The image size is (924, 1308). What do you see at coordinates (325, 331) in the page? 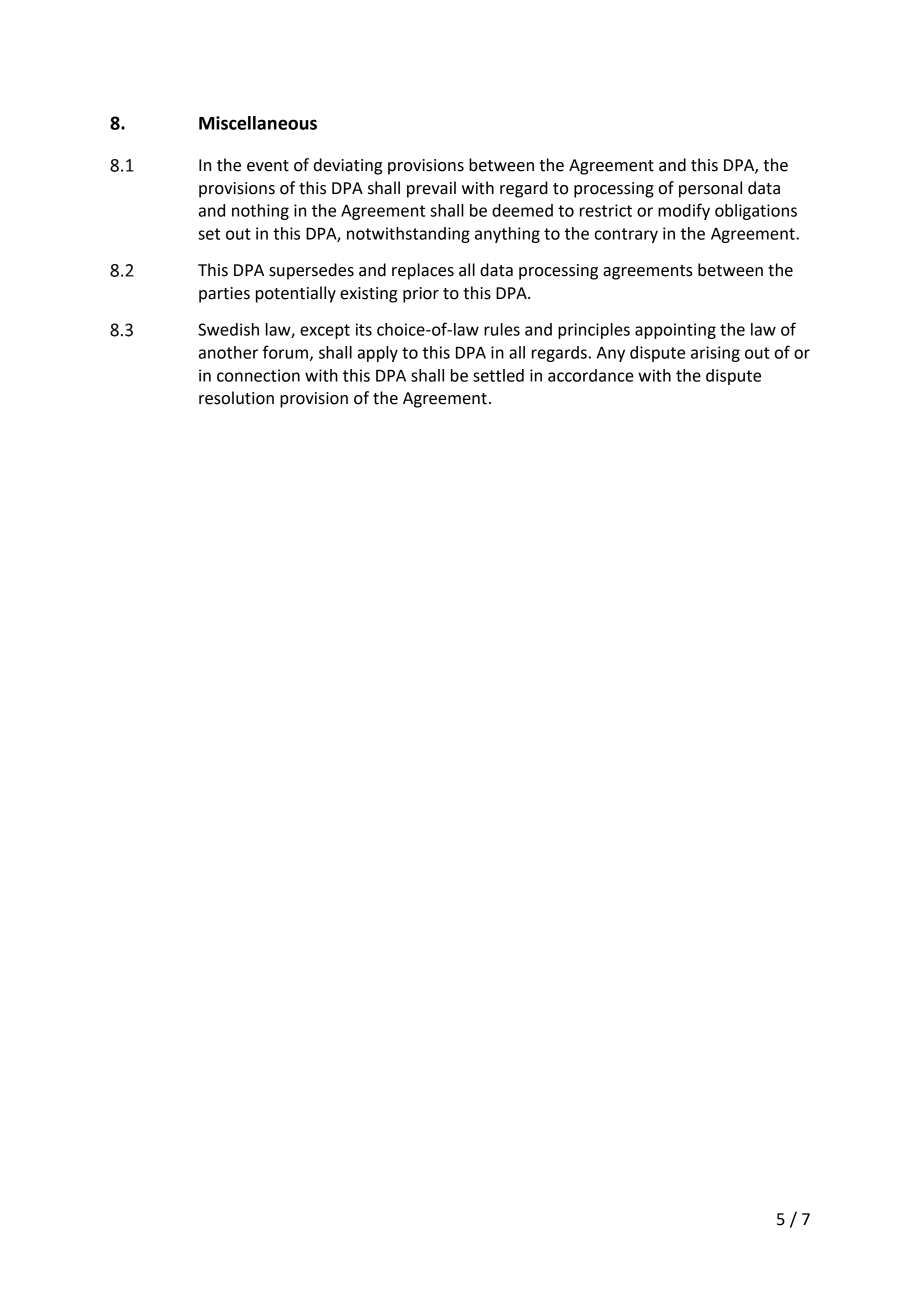
I see `except` at bounding box center [325, 331].
